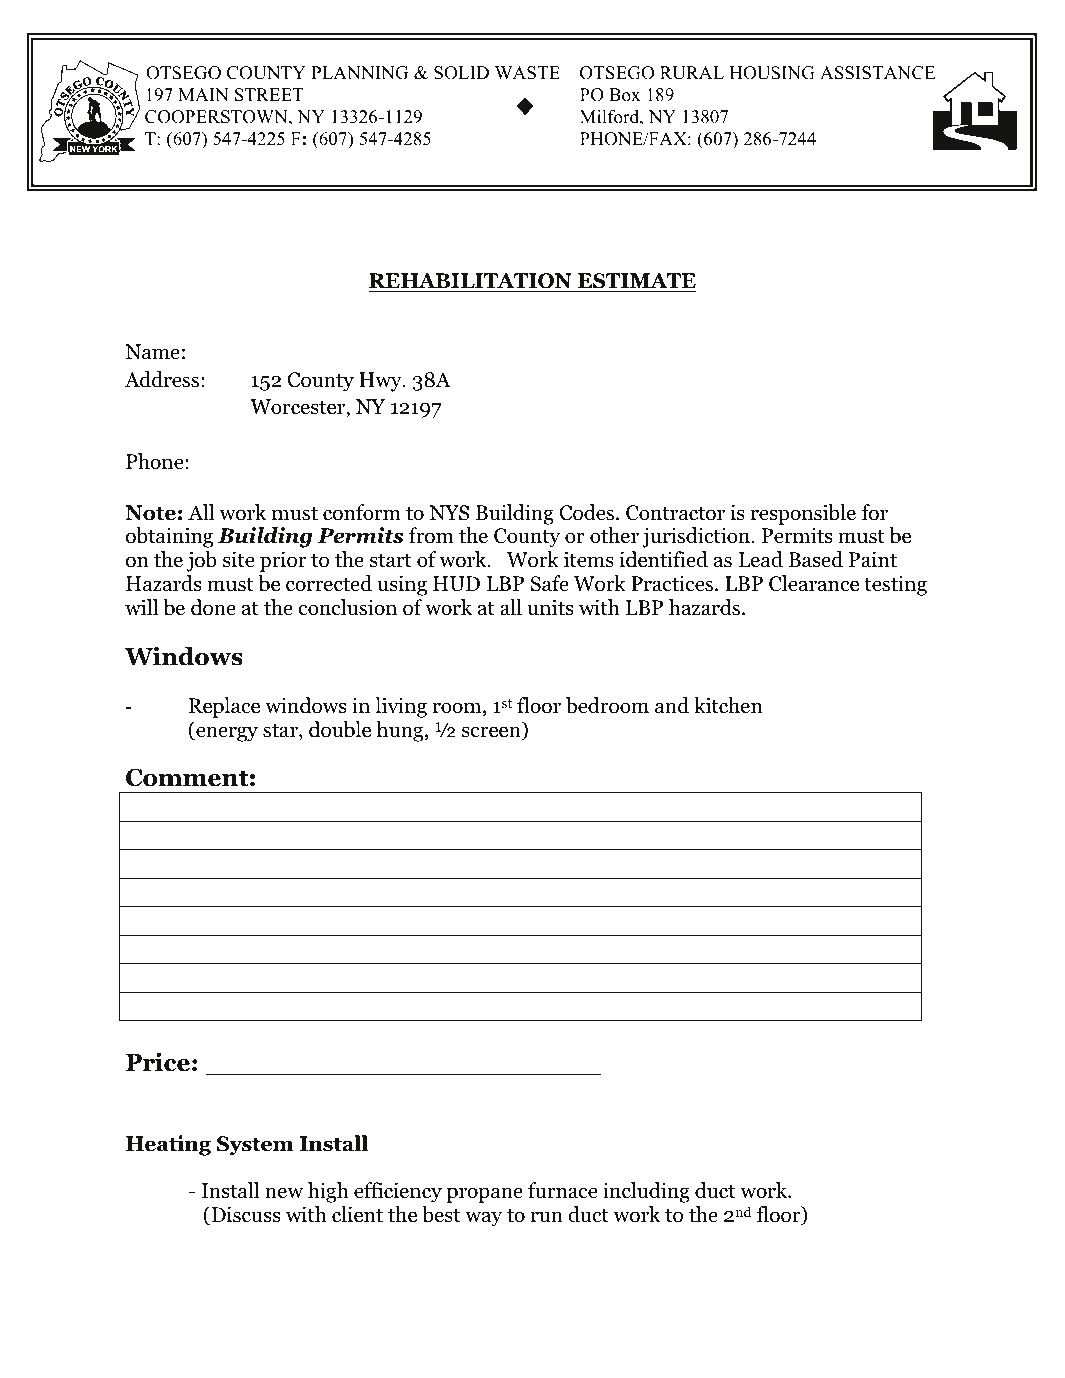 This page has height=1378, width=1065. What do you see at coordinates (150, 513) in the page?
I see `Note` at bounding box center [150, 513].
